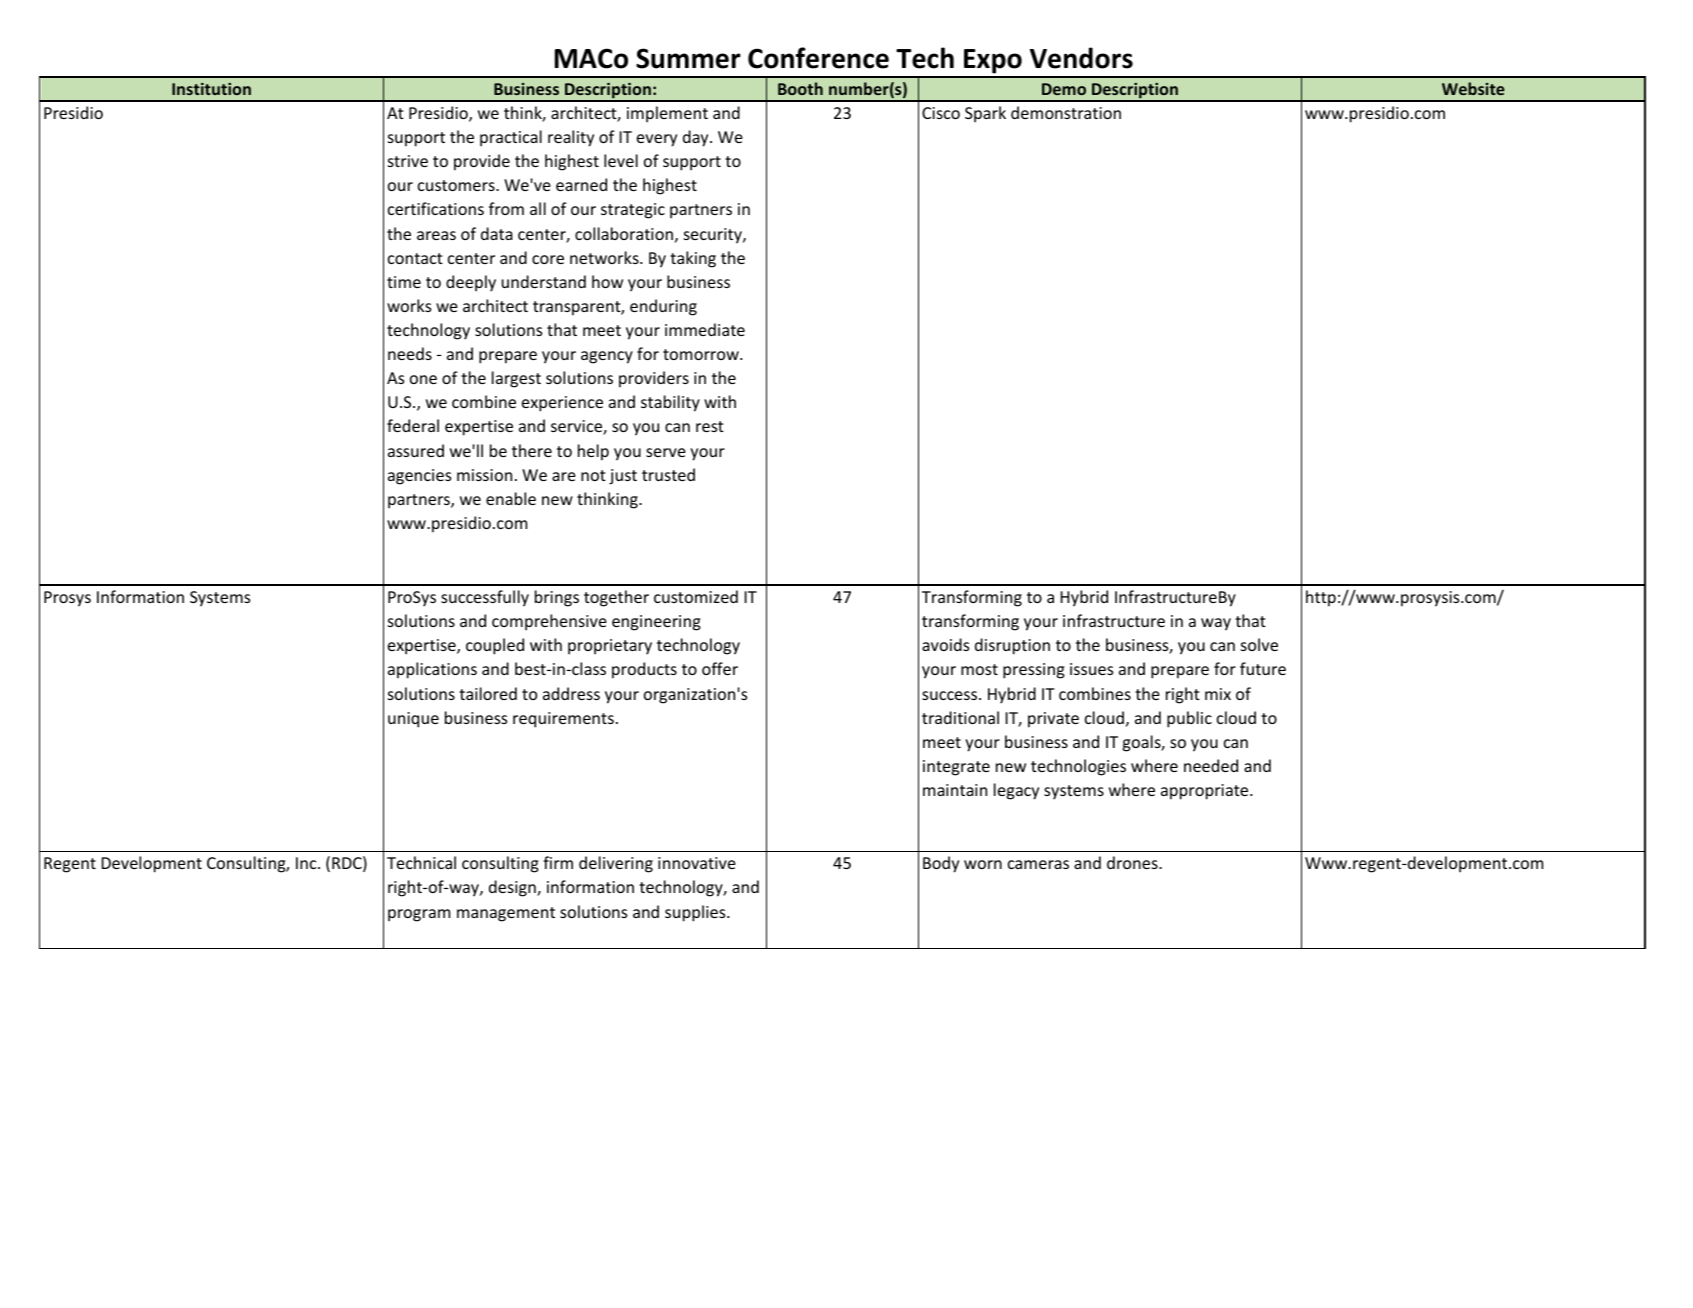  What do you see at coordinates (1259, 644) in the page?
I see `solve` at bounding box center [1259, 644].
